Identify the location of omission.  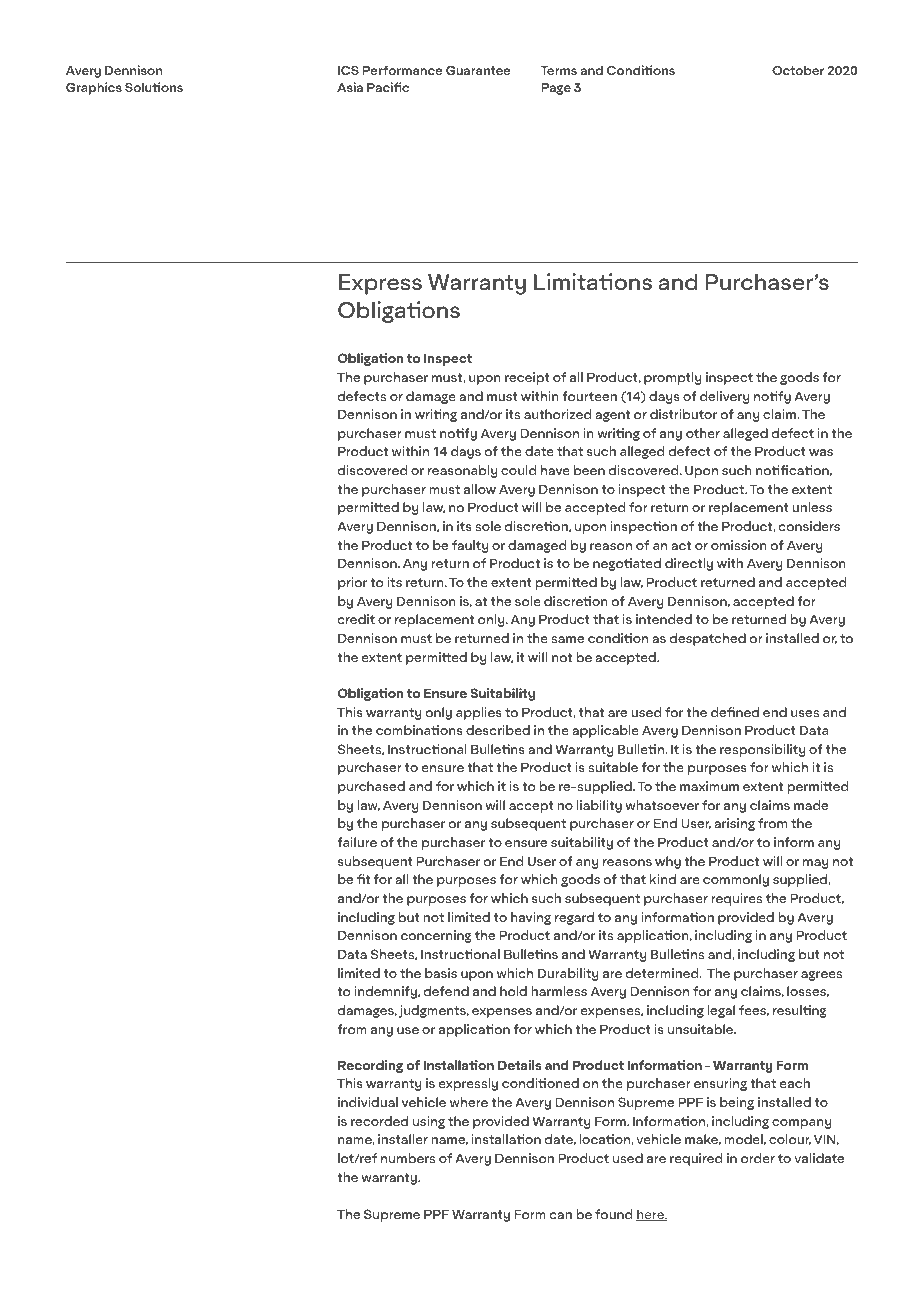
(739, 545).
